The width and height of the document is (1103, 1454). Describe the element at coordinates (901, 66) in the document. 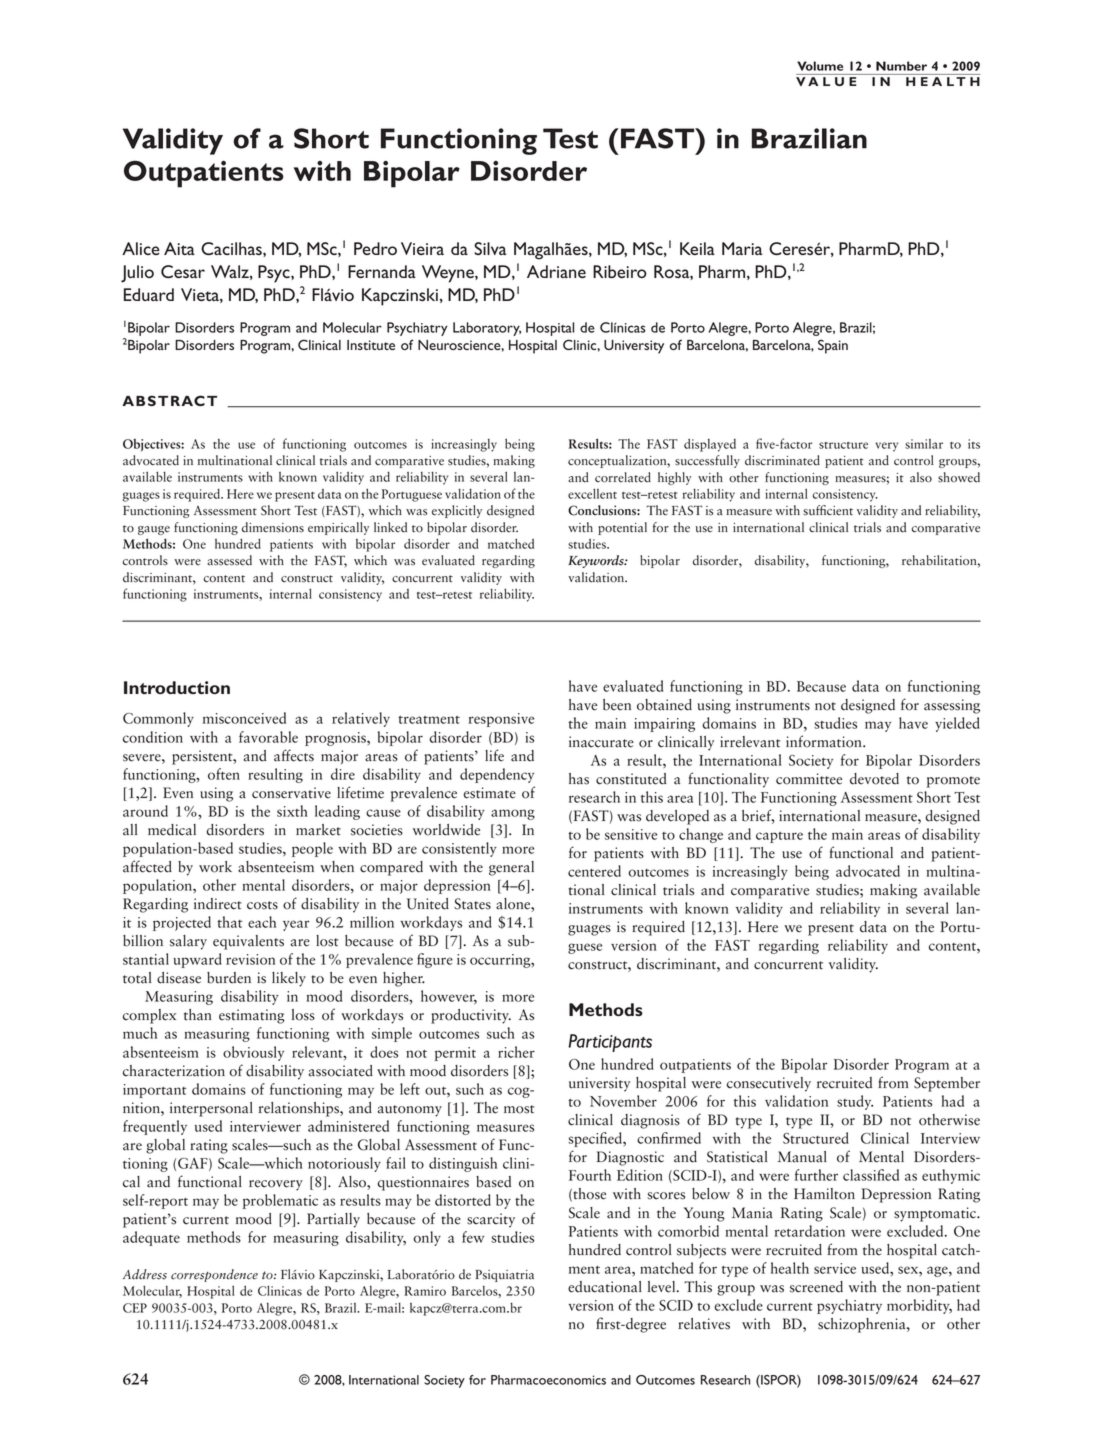

I see `Number` at that location.
